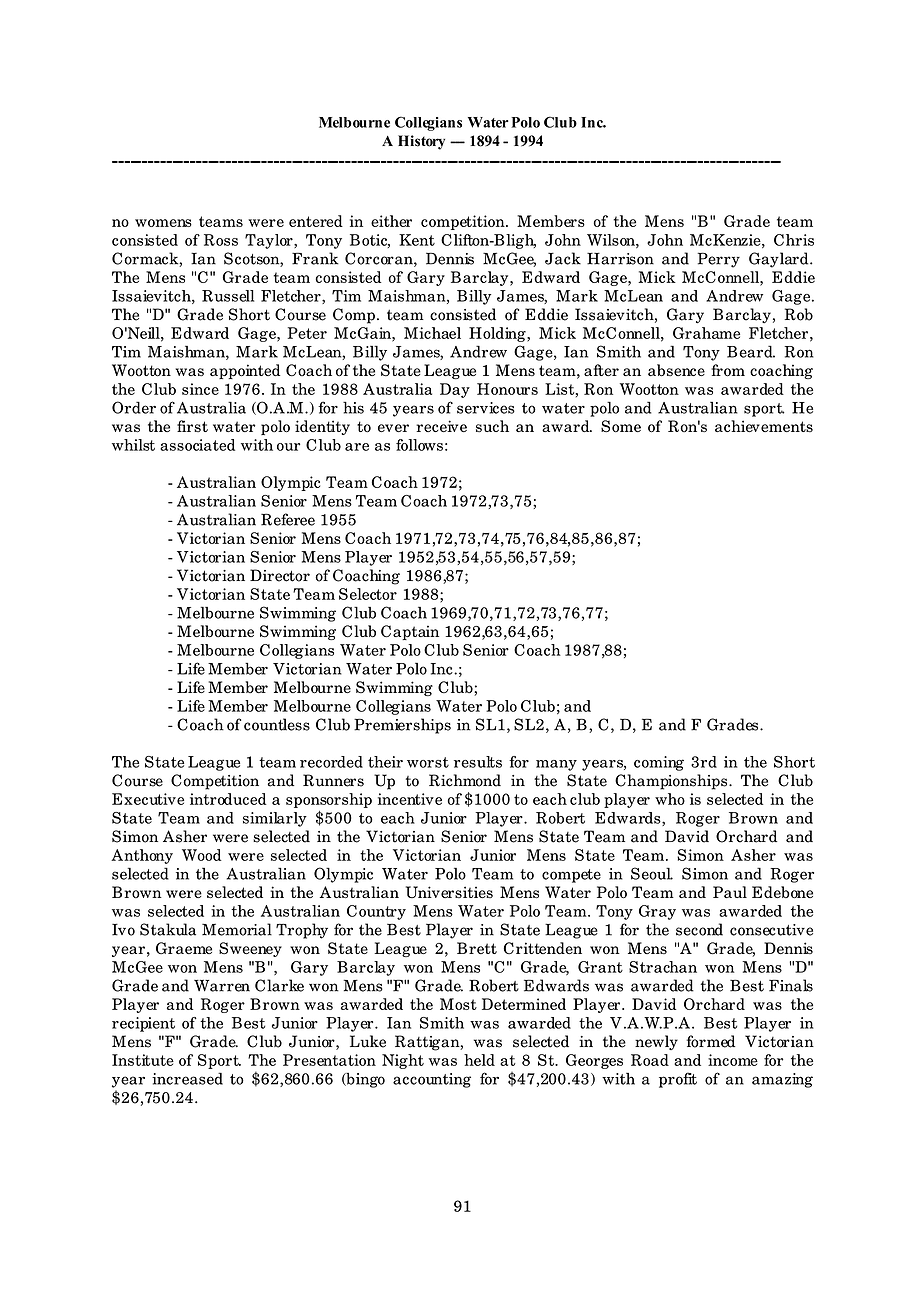 The width and height of the screenshot is (924, 1308). What do you see at coordinates (221, 240) in the screenshot?
I see `Ross` at bounding box center [221, 240].
